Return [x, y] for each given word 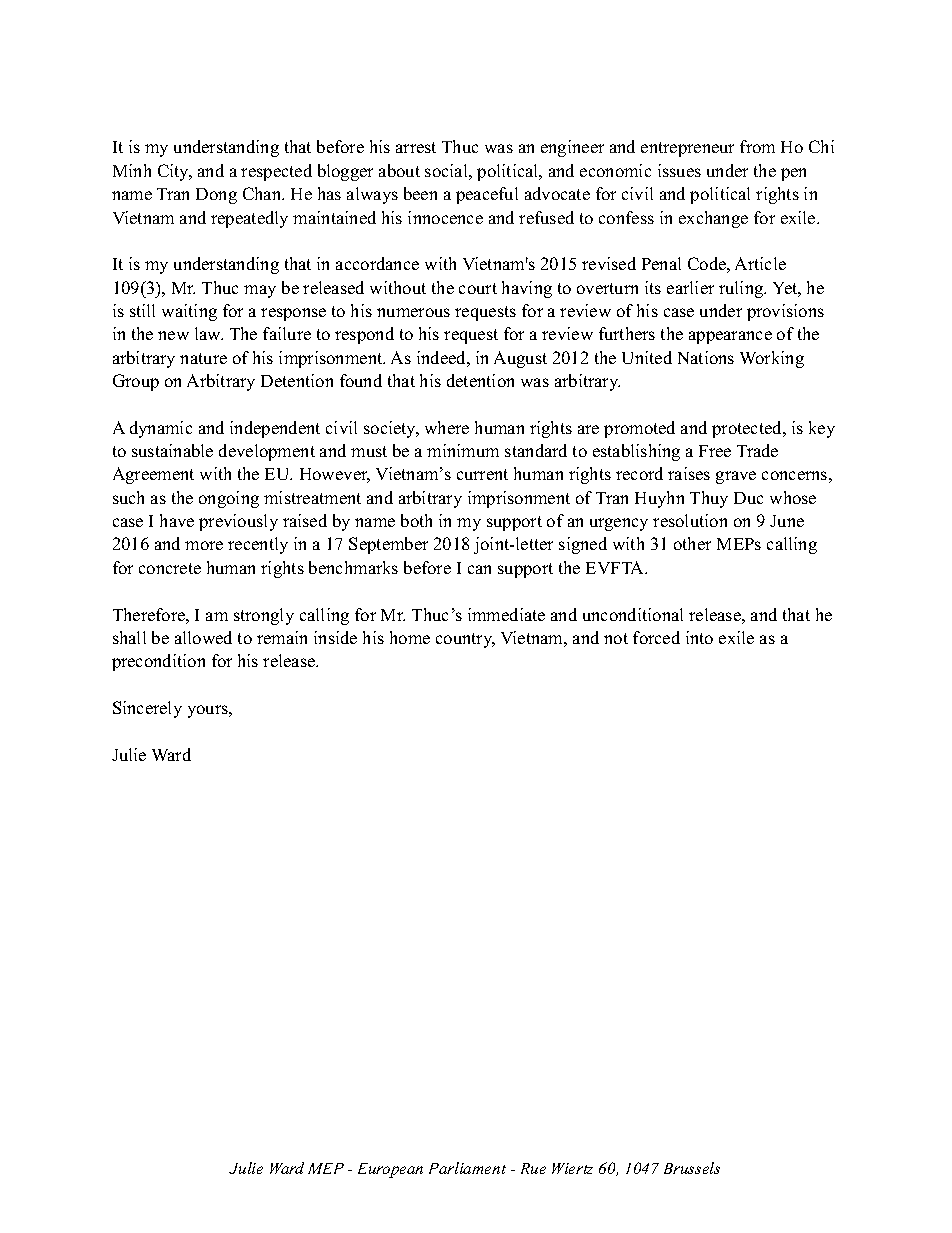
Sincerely [147, 709]
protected [748, 429]
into [699, 637]
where [447, 427]
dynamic [161, 429]
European [390, 1170]
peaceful [487, 195]
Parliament [467, 1168]
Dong [216, 196]
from [757, 146]
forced [656, 637]
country [465, 640]
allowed [203, 637]
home [410, 637]
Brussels [692, 1168]
